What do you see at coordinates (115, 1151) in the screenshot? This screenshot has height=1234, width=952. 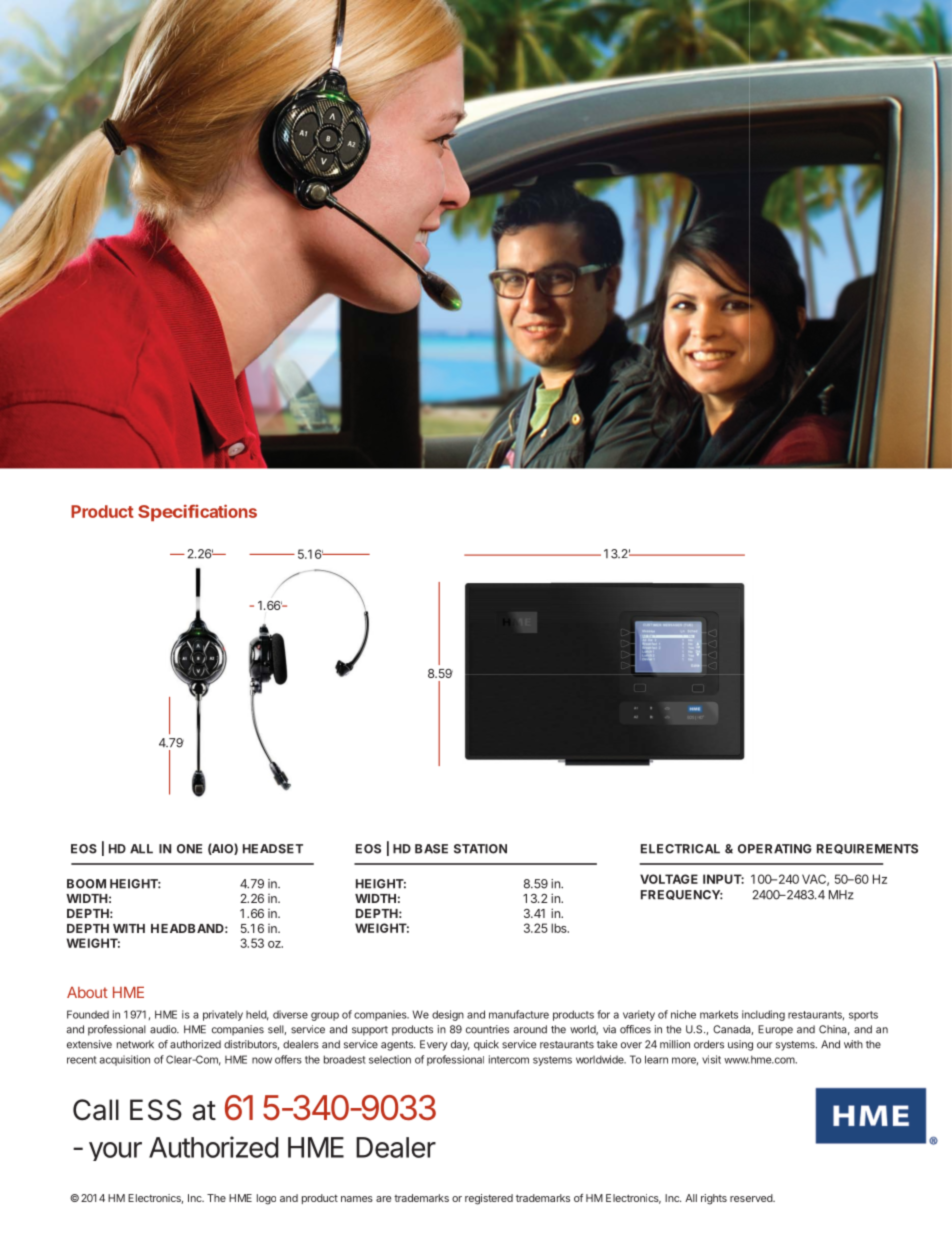 I see `your` at bounding box center [115, 1151].
